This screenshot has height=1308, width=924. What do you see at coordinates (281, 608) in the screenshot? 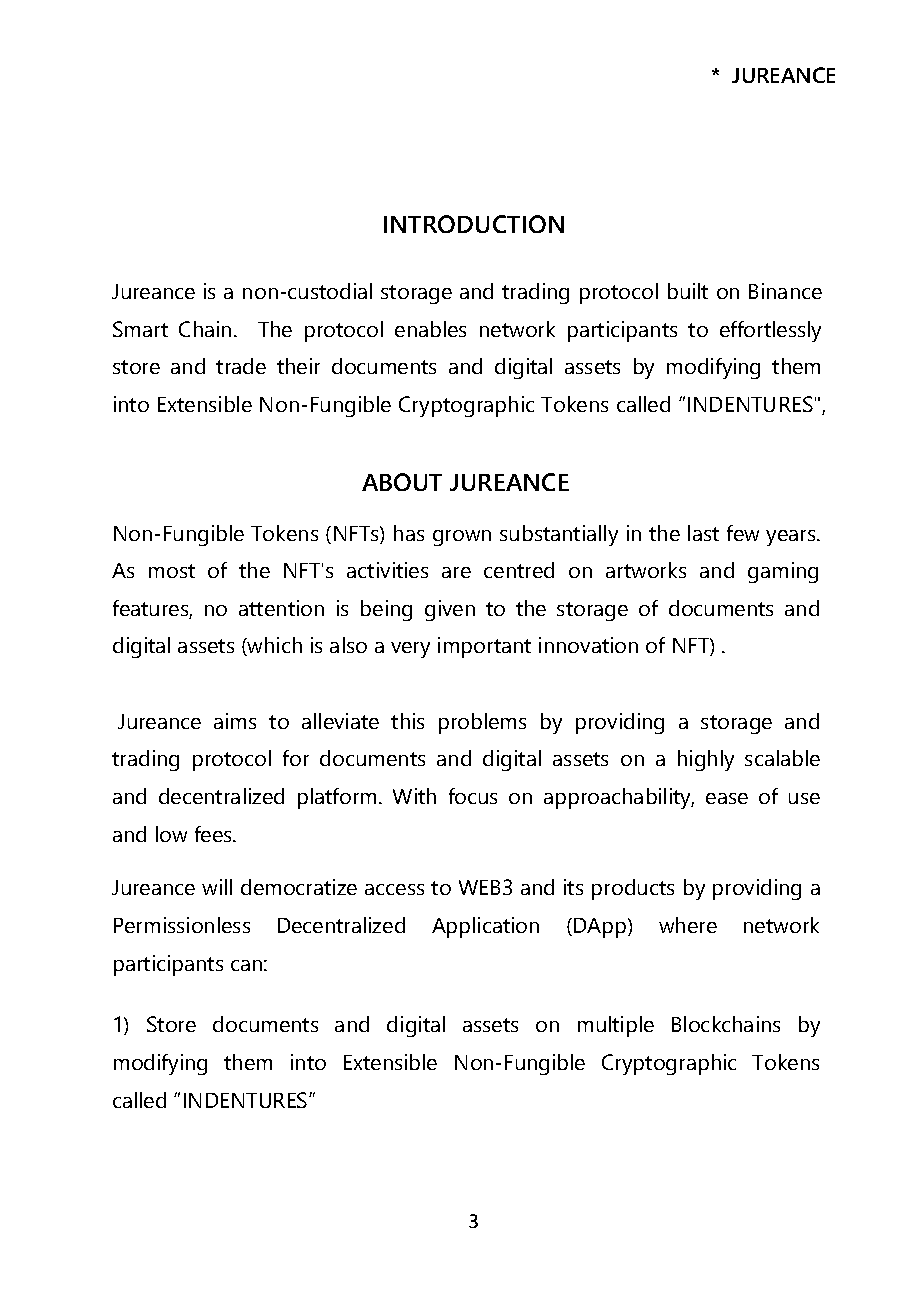
I see `attention` at bounding box center [281, 608].
